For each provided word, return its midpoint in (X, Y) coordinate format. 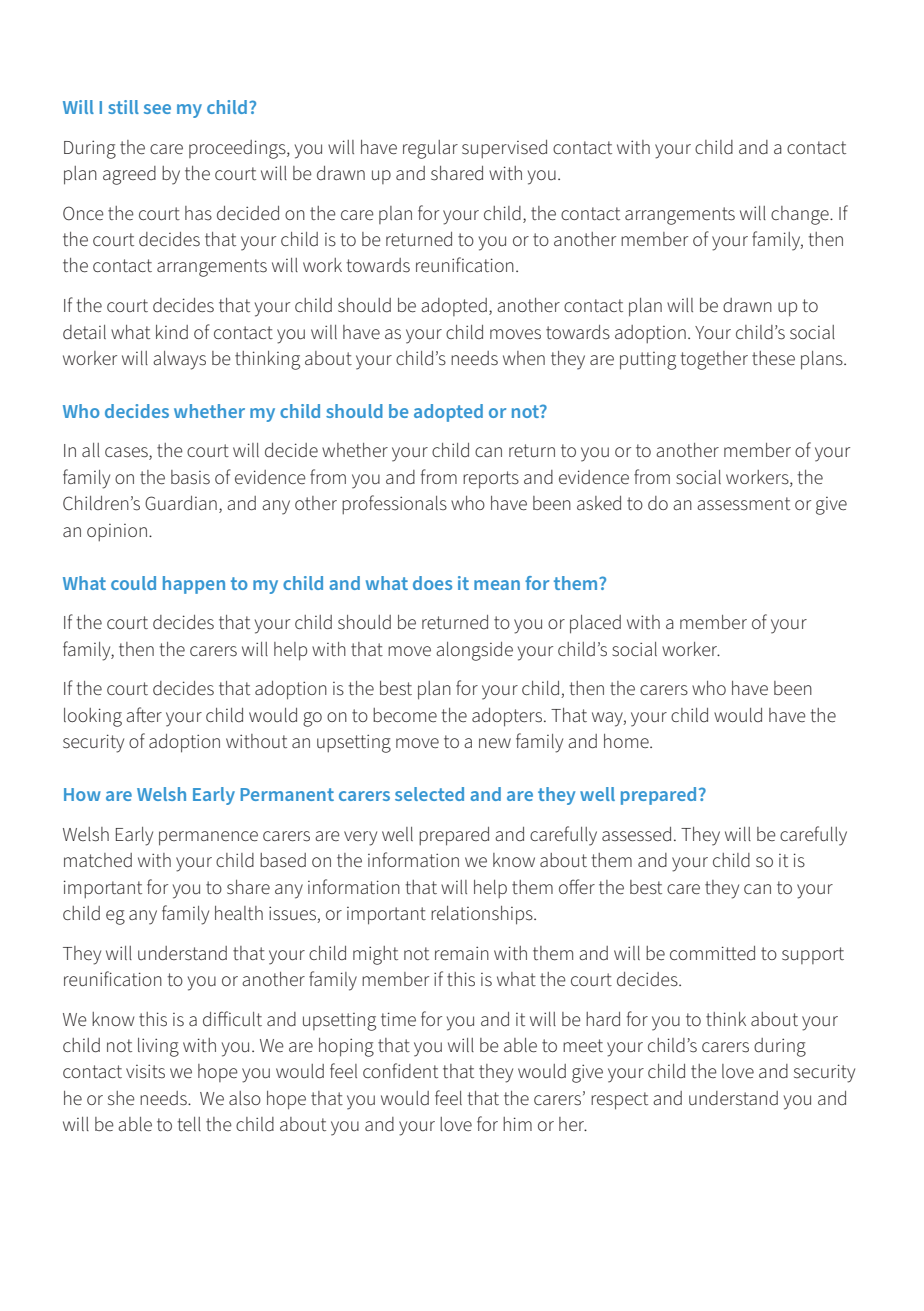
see (157, 109)
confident (400, 1071)
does (432, 583)
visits (145, 1071)
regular (430, 149)
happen (194, 585)
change (801, 215)
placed (595, 624)
